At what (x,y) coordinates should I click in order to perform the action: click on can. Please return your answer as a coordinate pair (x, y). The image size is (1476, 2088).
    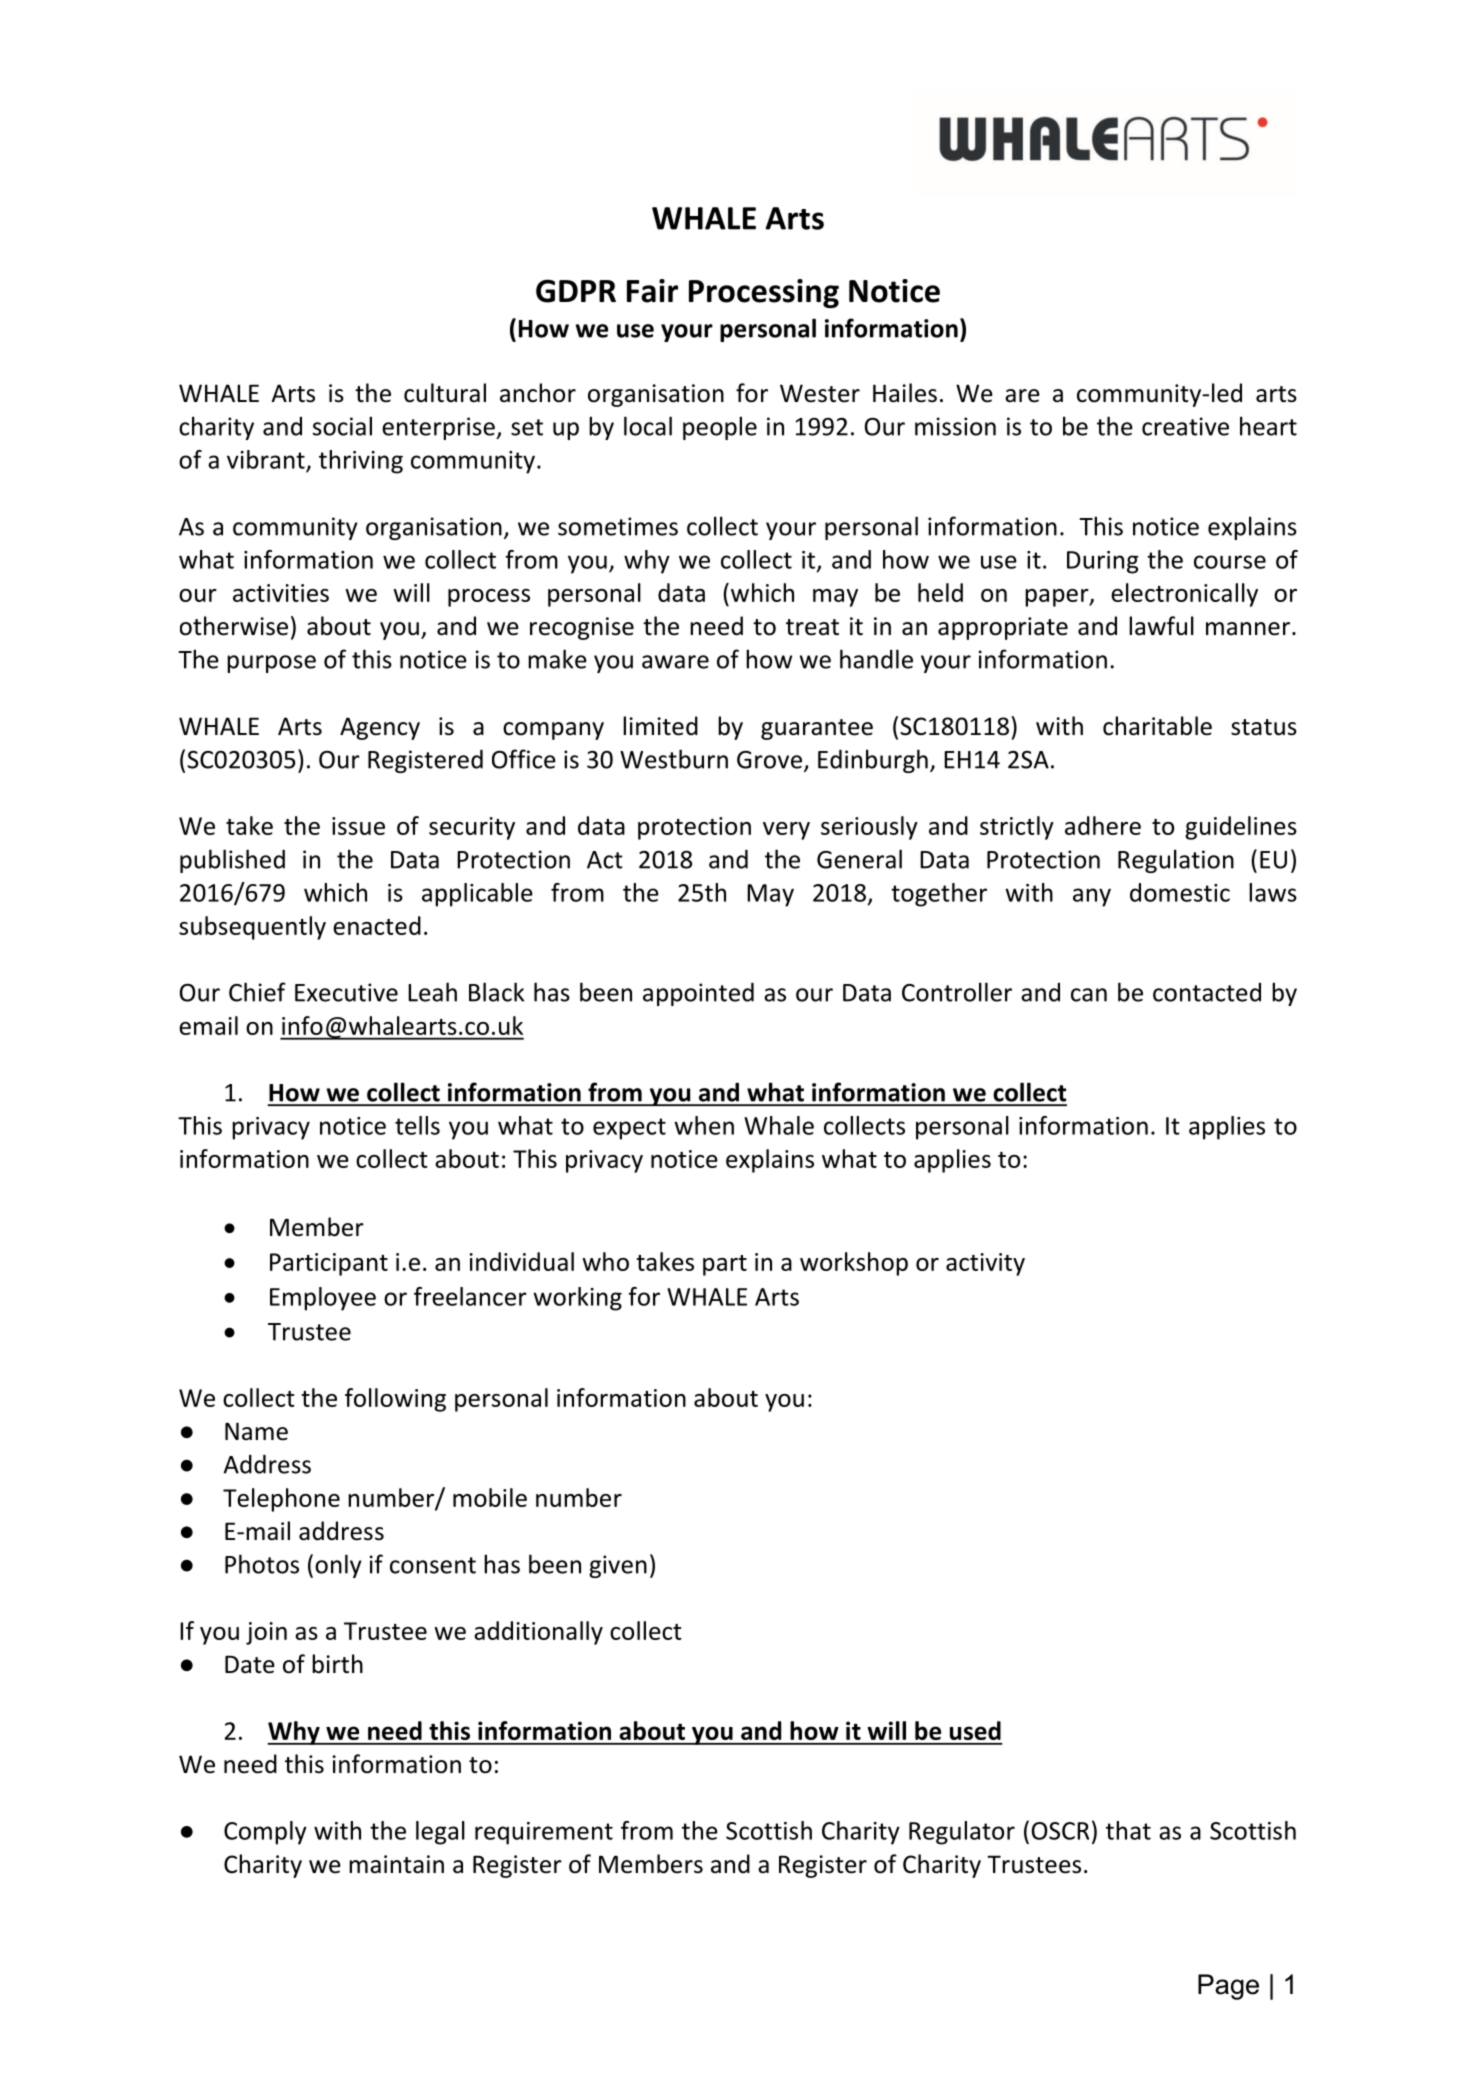
    Looking at the image, I should click on (1089, 995).
